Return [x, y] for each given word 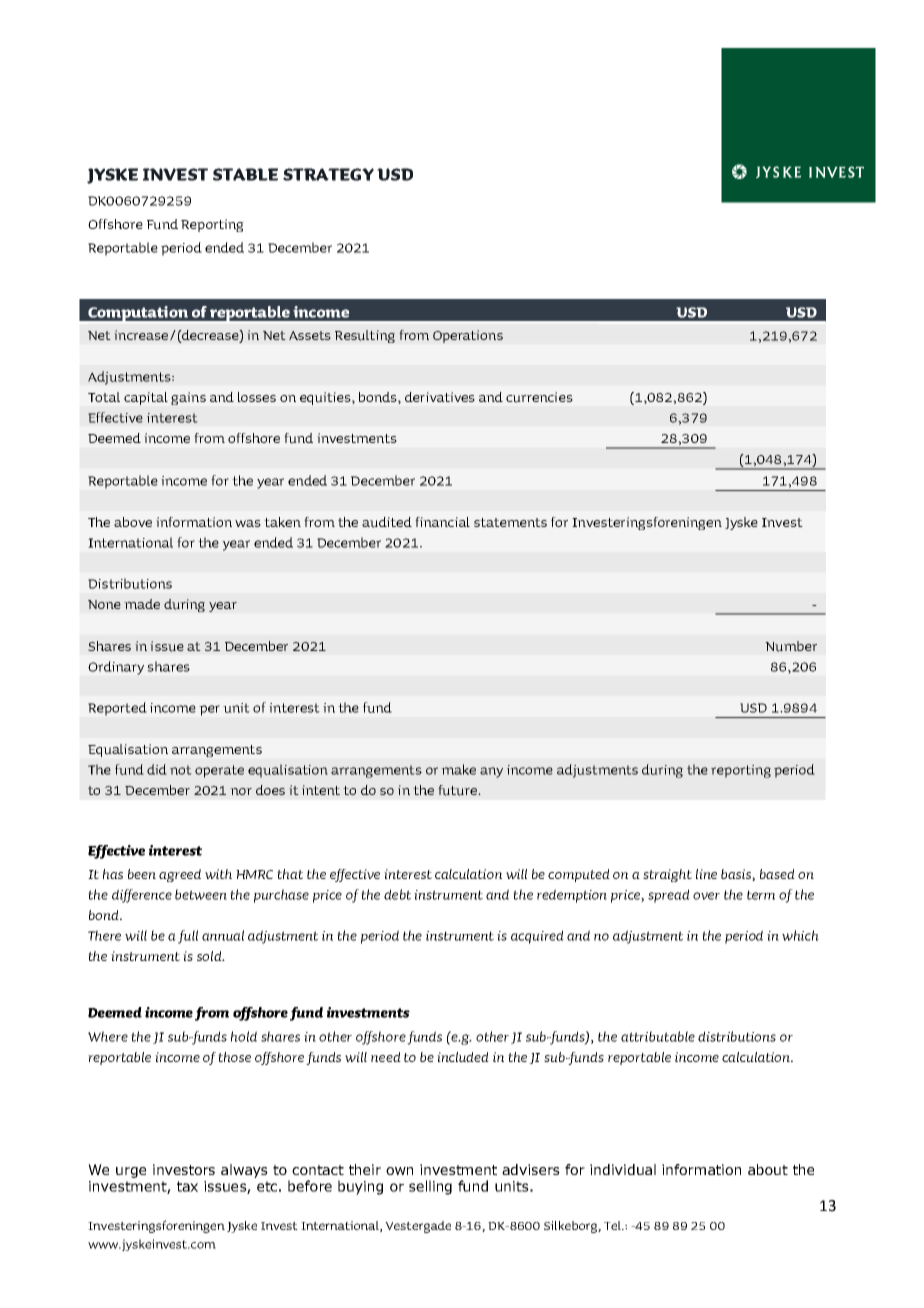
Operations [468, 336]
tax [187, 1186]
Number [791, 646]
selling [430, 1187]
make [458, 769]
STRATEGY [328, 174]
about [768, 1169]
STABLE [245, 174]
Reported [117, 709]
